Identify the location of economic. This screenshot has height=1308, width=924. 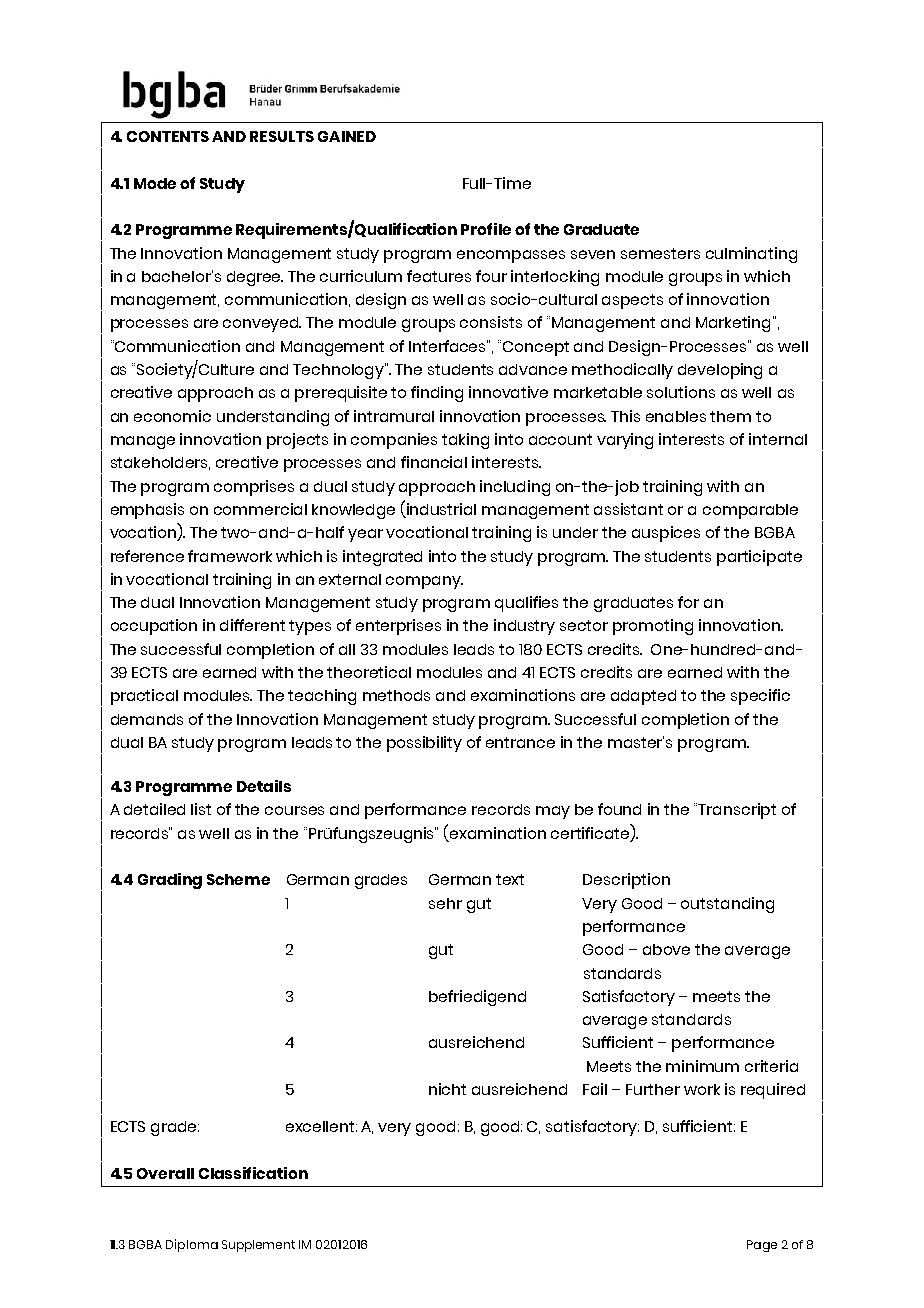
(172, 416).
